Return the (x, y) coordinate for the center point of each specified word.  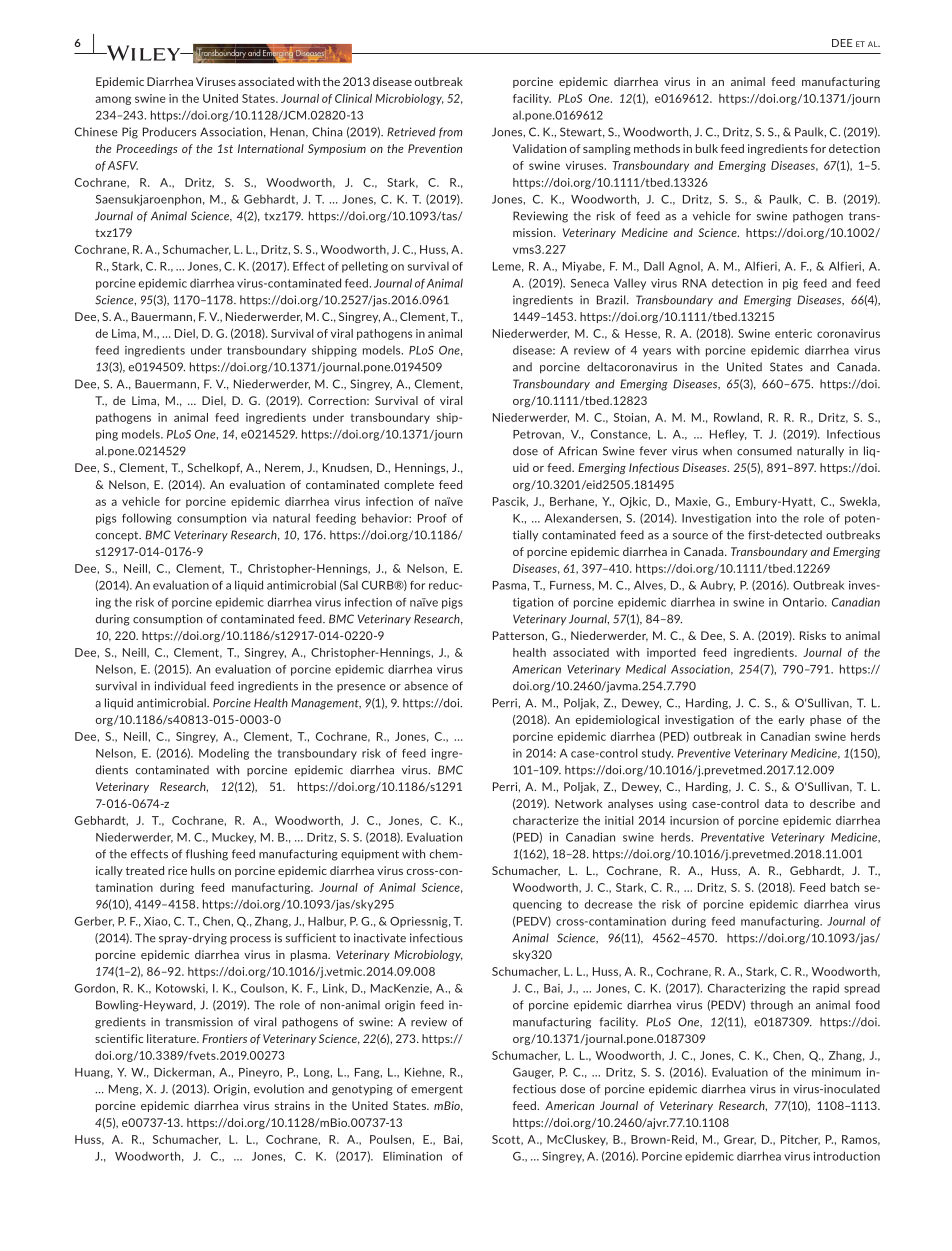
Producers (169, 132)
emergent (437, 1090)
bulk (707, 148)
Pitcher (800, 1140)
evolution (279, 1089)
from (450, 132)
